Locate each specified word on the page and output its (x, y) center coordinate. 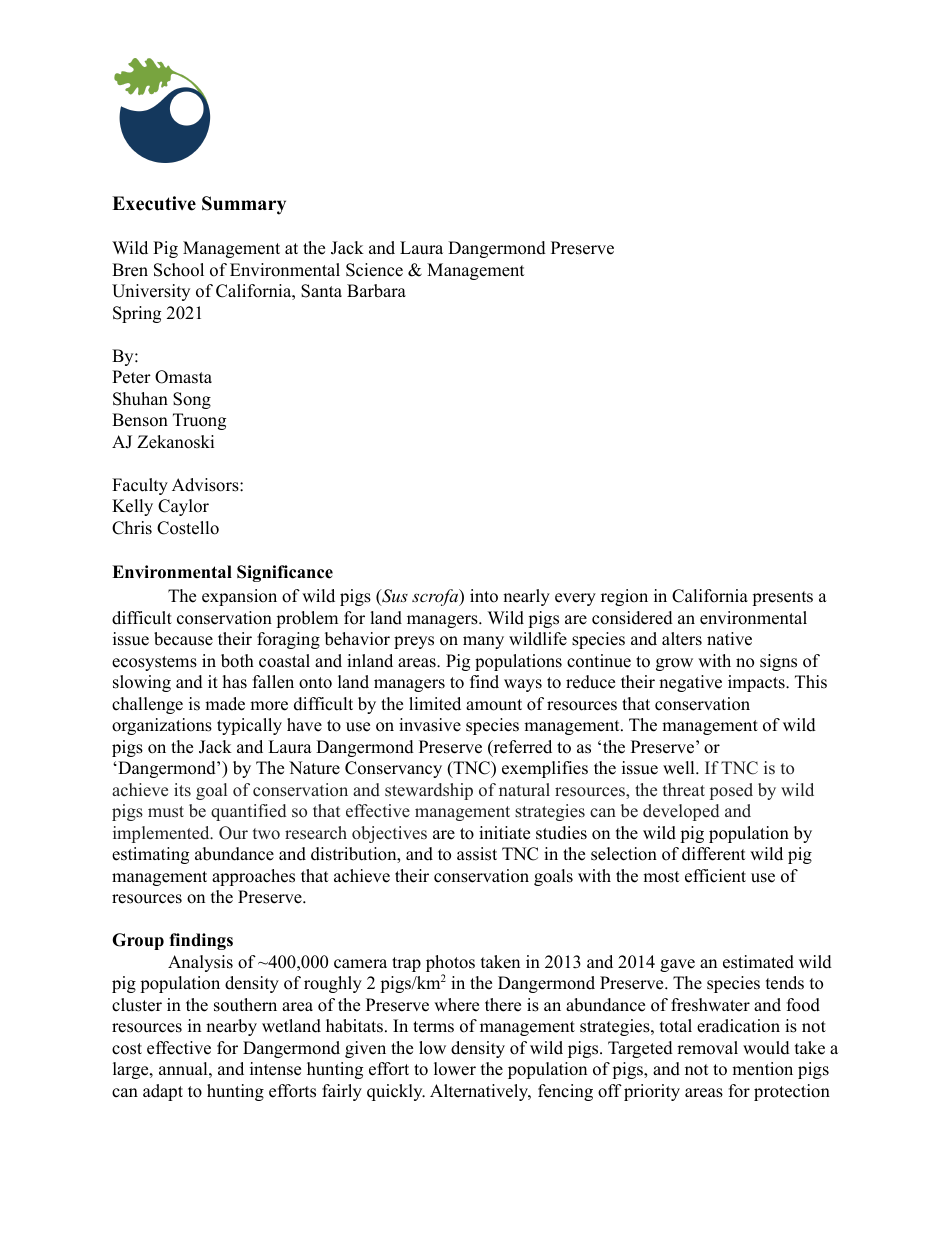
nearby (231, 1027)
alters (682, 639)
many (483, 642)
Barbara (376, 291)
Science (374, 270)
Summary (244, 205)
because (183, 639)
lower (455, 1069)
